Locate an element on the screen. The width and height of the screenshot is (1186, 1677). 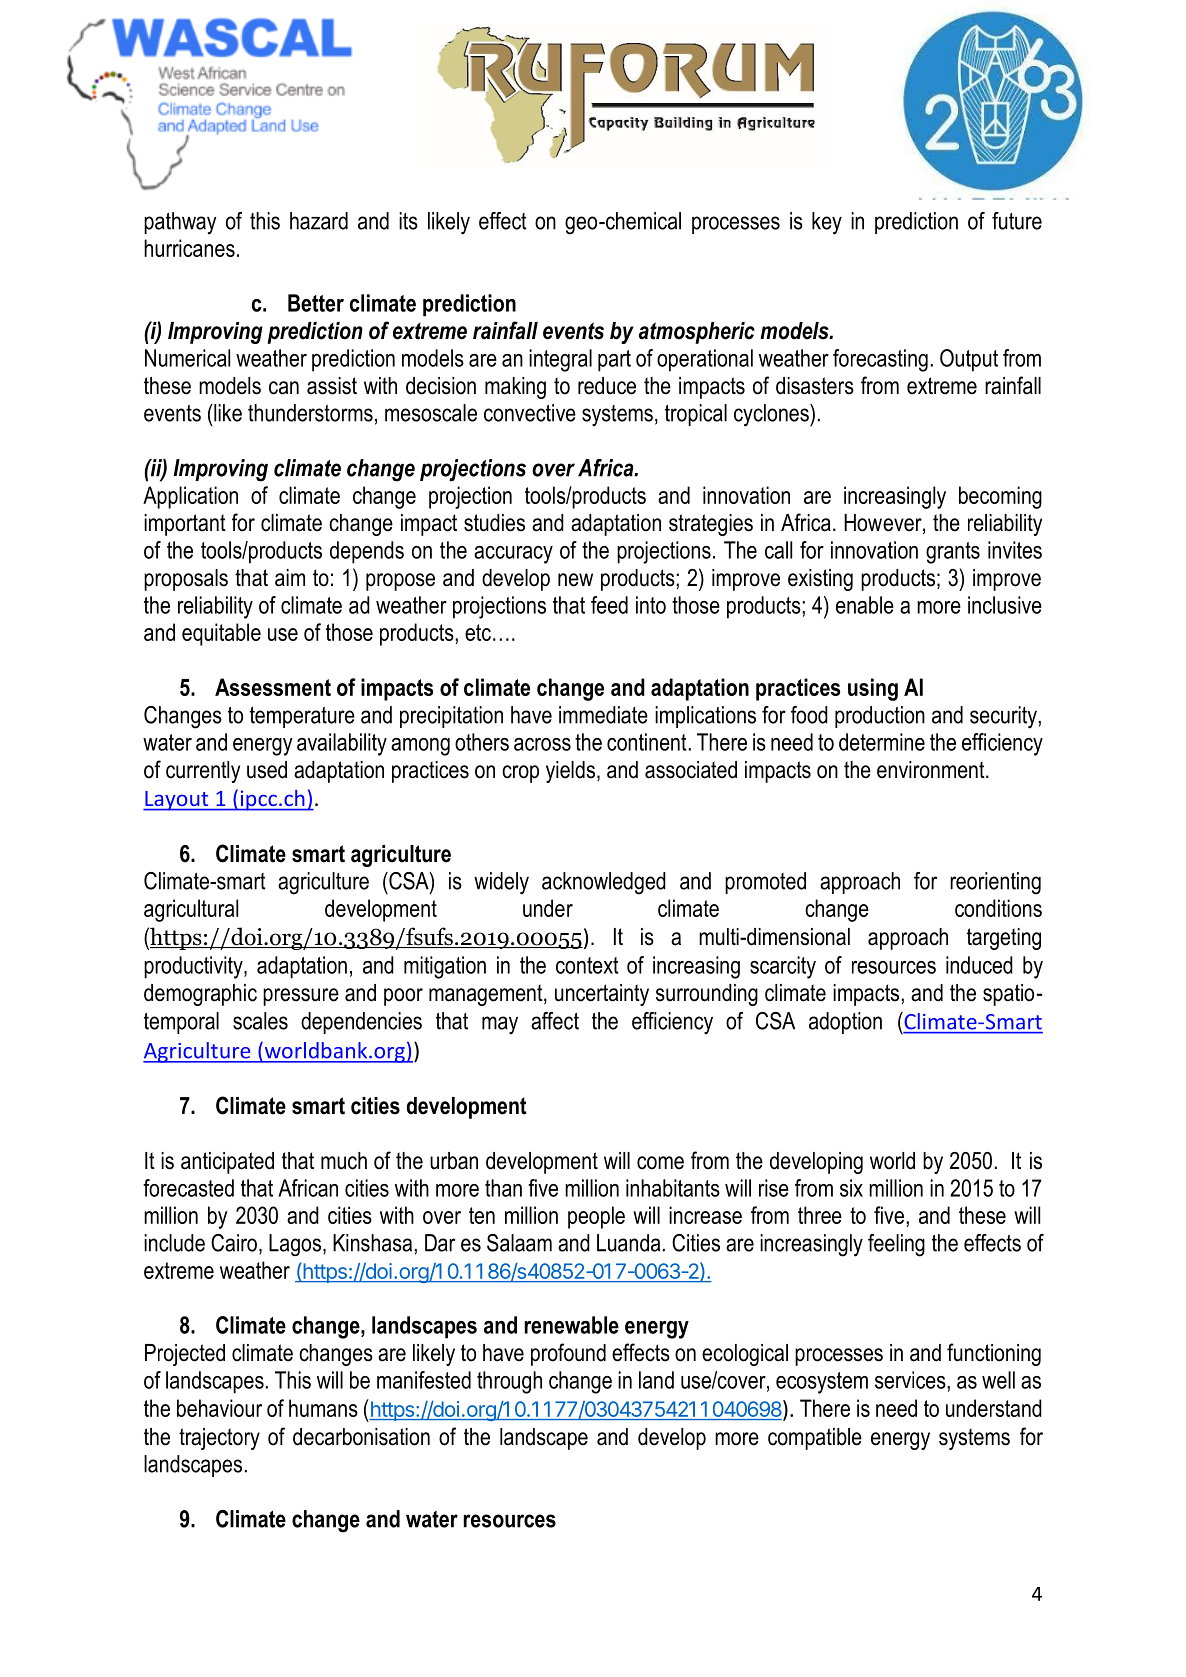
used is located at coordinates (267, 770).
